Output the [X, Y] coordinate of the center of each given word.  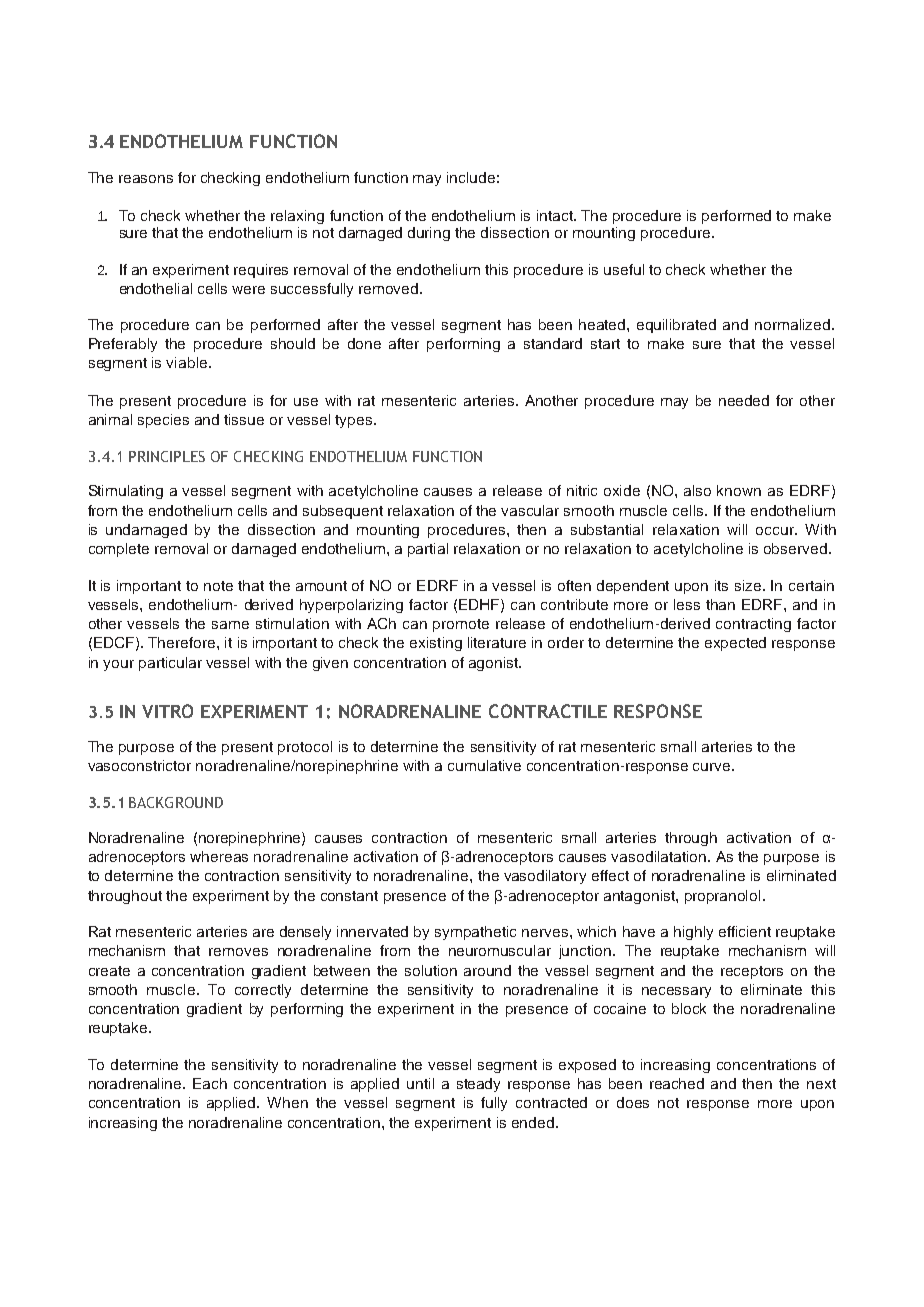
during [429, 234]
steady [478, 1085]
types [355, 421]
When [287, 1102]
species [163, 421]
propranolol [722, 897]
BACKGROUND [176, 802]
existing [436, 644]
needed [744, 400]
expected [735, 644]
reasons [146, 179]
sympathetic [475, 933]
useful [624, 269]
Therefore [183, 642]
